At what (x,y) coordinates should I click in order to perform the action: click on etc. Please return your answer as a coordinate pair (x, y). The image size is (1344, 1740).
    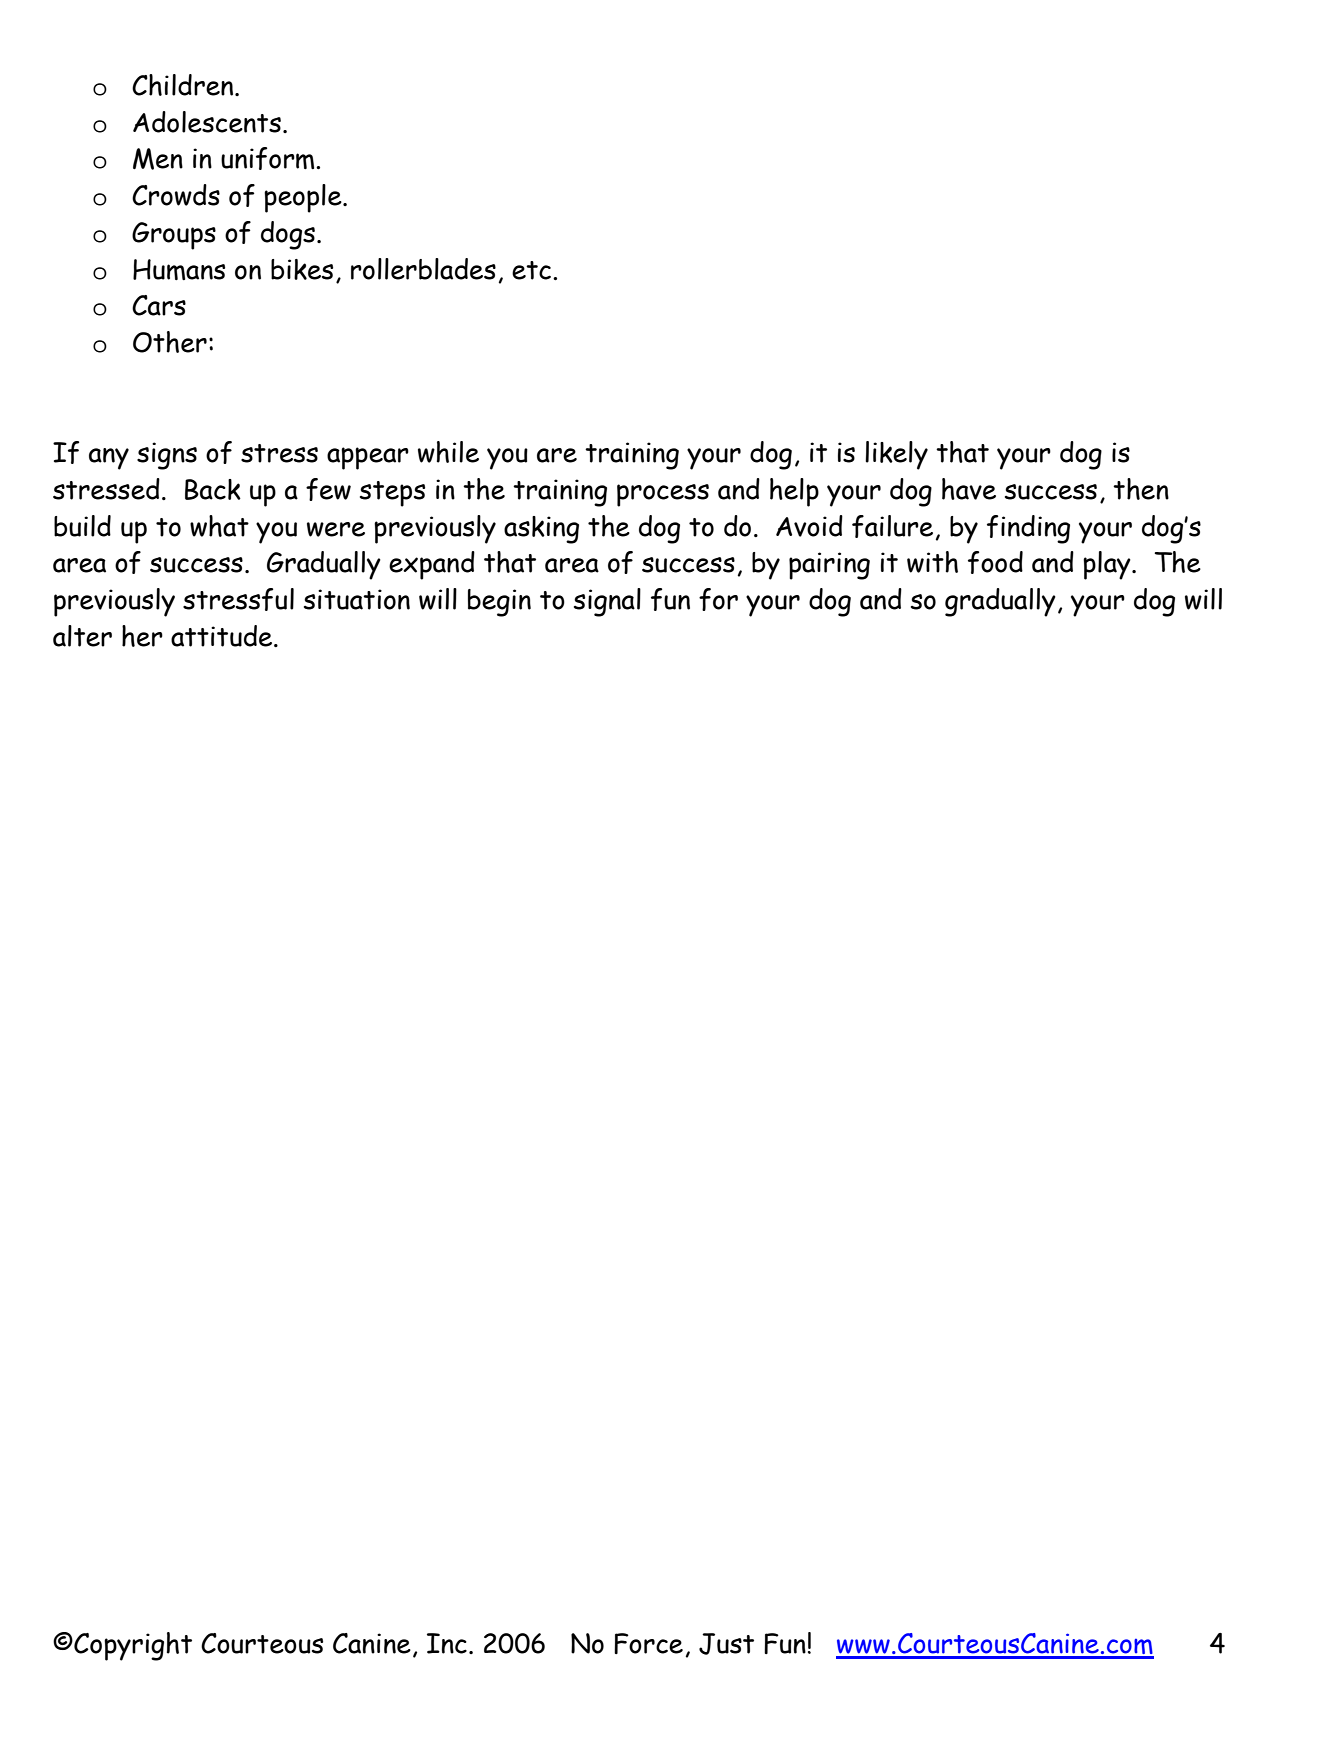
    Looking at the image, I should click on (533, 270).
